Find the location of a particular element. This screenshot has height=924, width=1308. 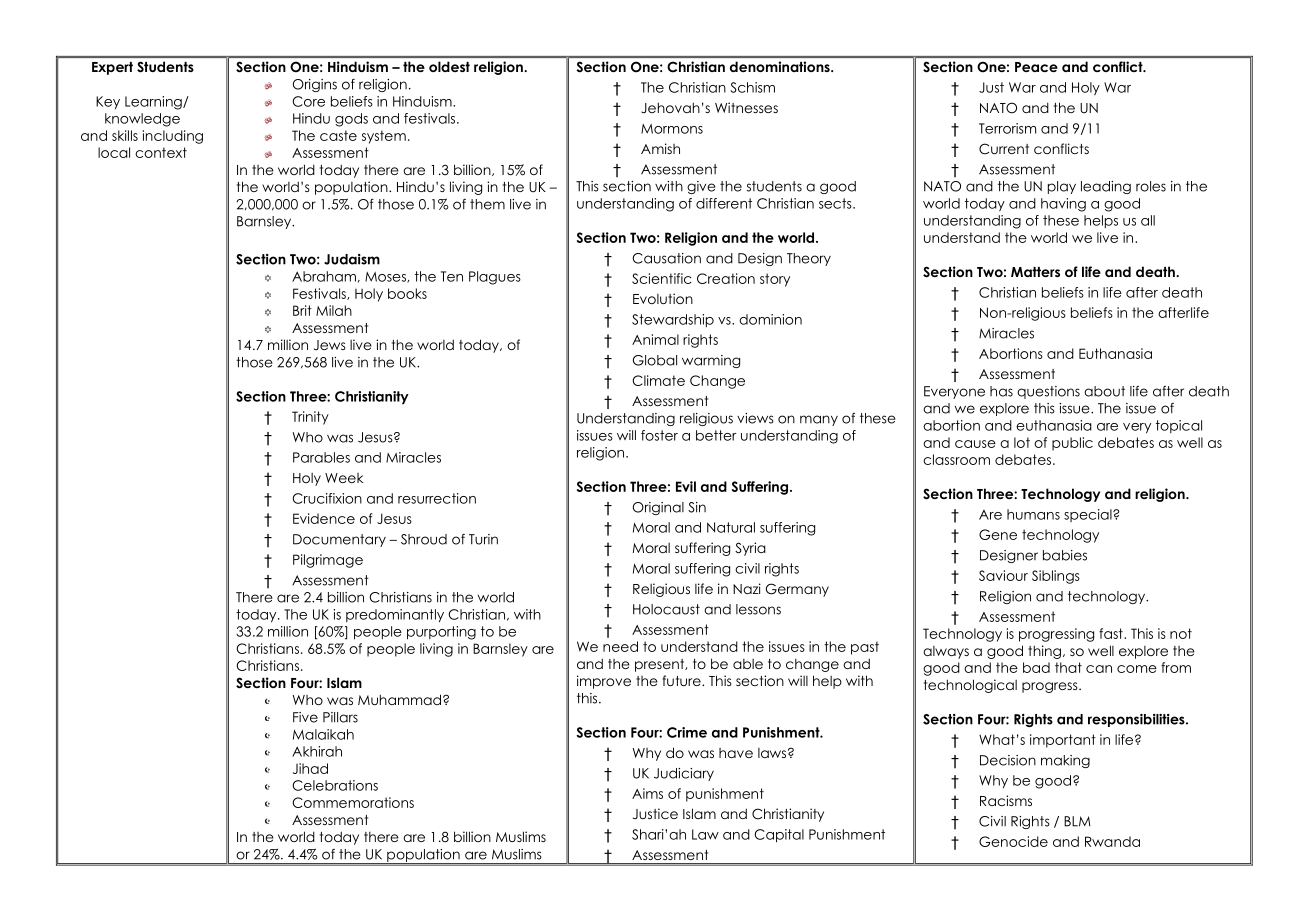

Peace is located at coordinates (1036, 67).
